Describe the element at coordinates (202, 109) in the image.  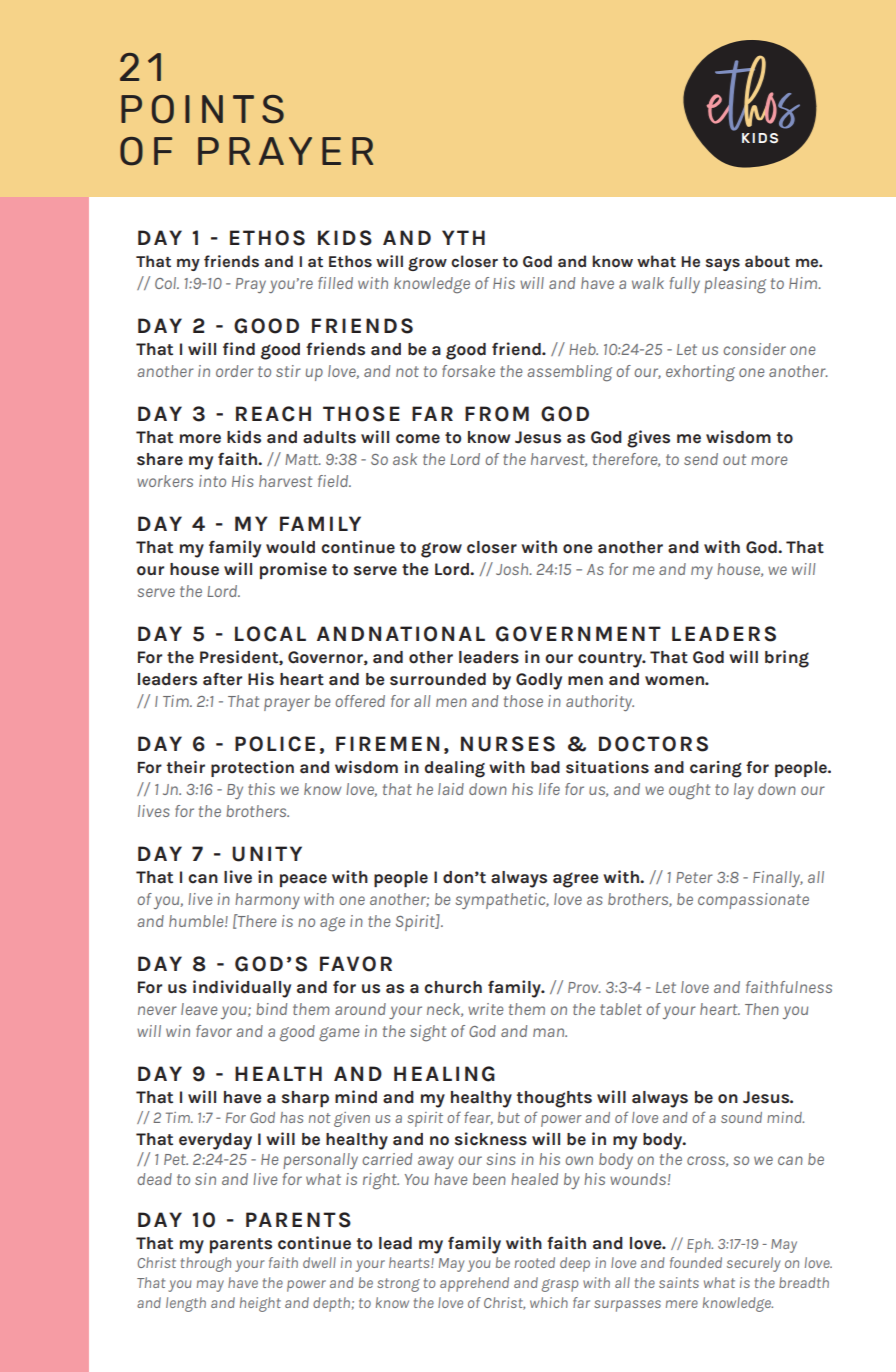
I see `POINTS` at that location.
